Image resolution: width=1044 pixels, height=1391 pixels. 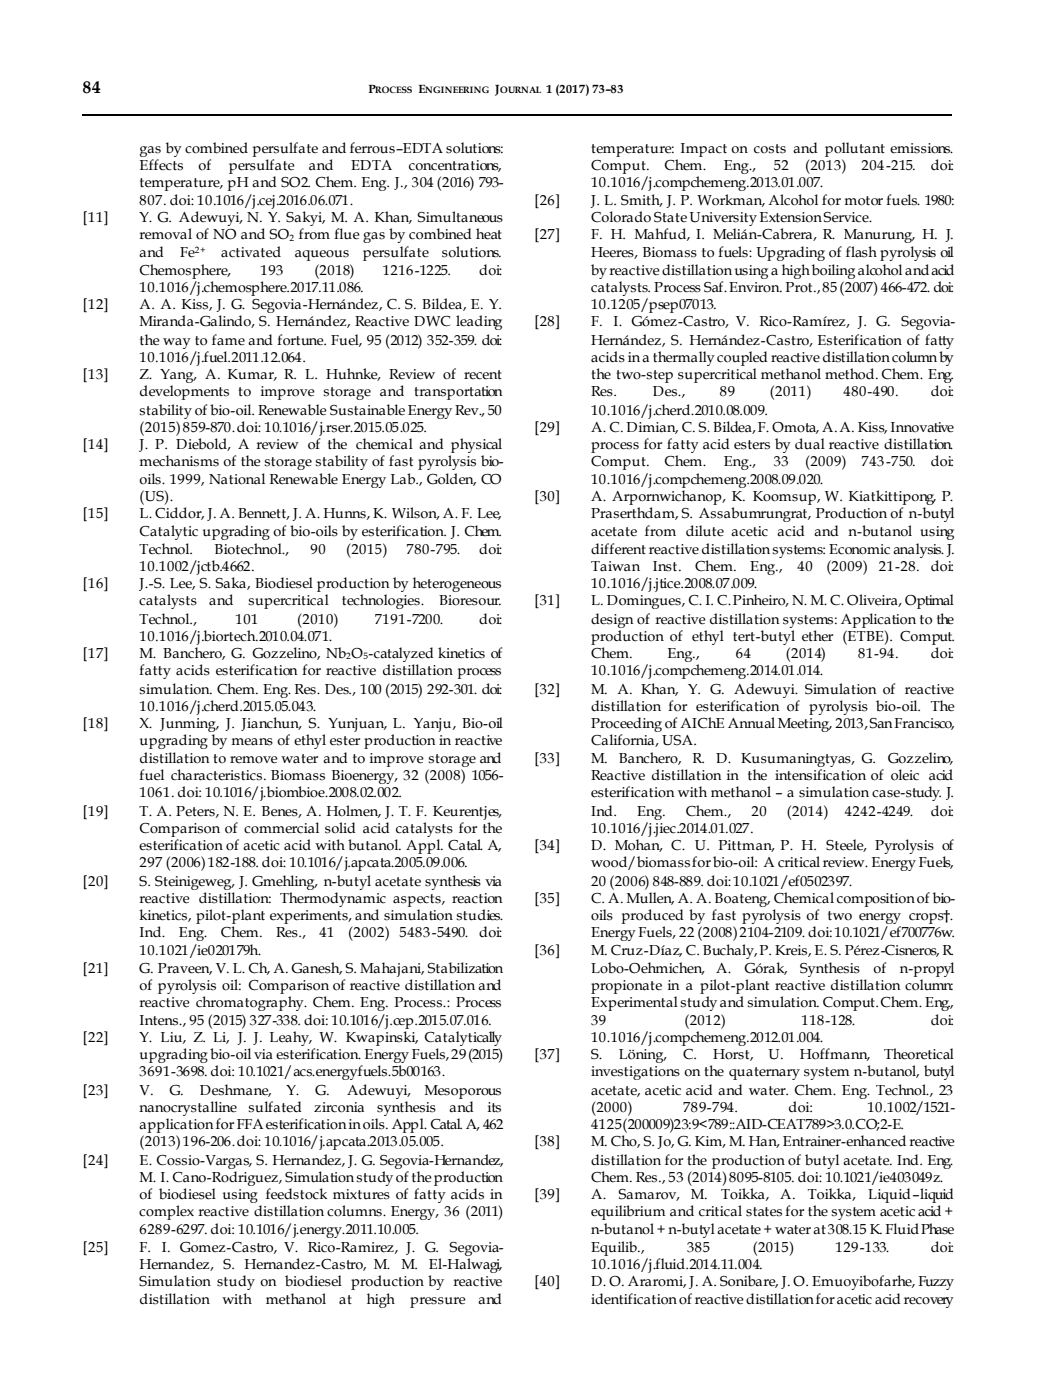 I want to click on Hoffmann, so click(x=835, y=1054).
